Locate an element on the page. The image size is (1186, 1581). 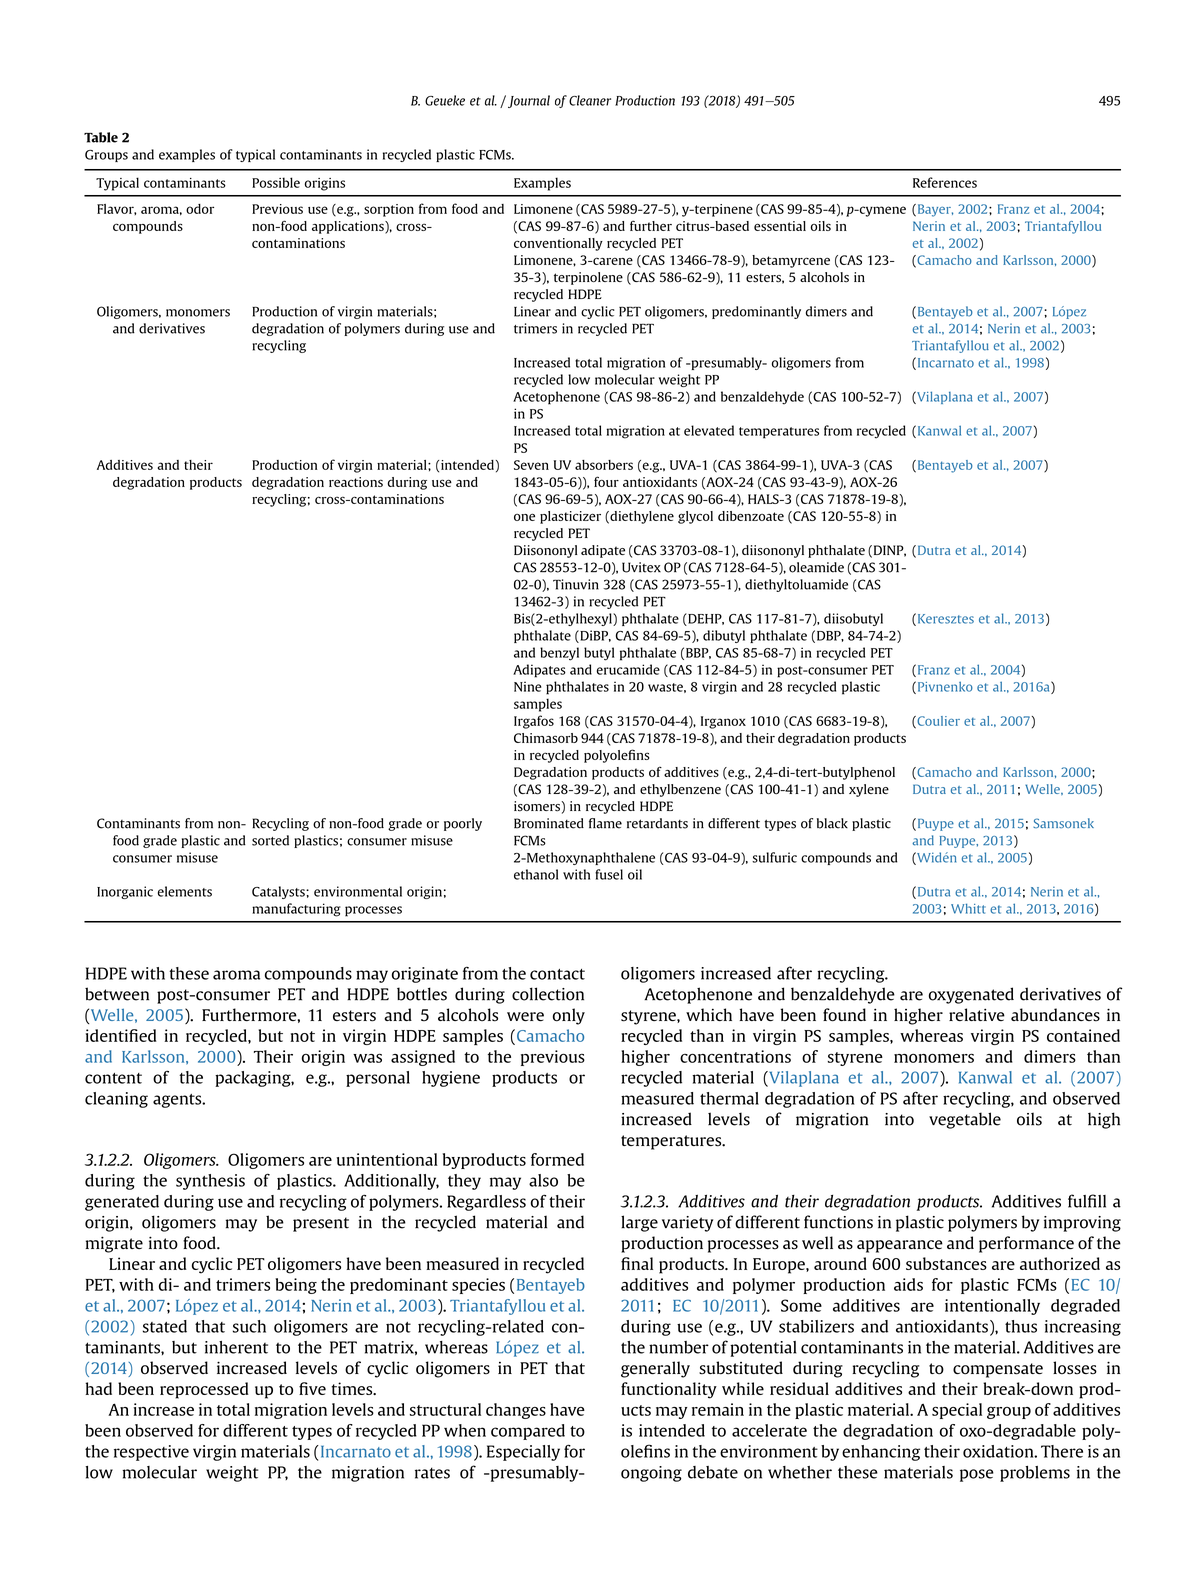
compared is located at coordinates (528, 1432).
